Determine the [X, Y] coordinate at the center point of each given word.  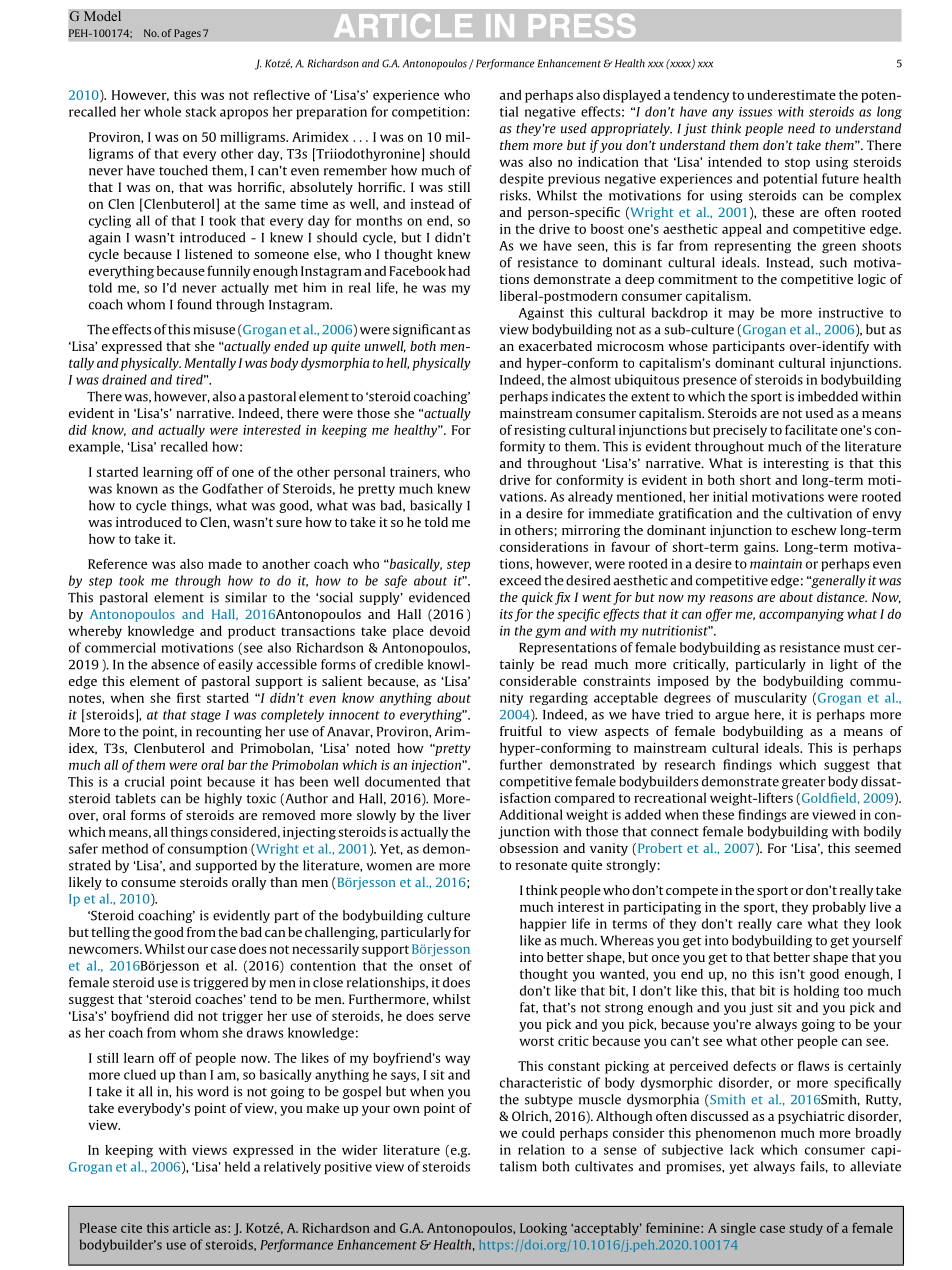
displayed [632, 96]
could [538, 1133]
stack [200, 111]
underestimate [791, 95]
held [237, 1166]
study [806, 1229]
